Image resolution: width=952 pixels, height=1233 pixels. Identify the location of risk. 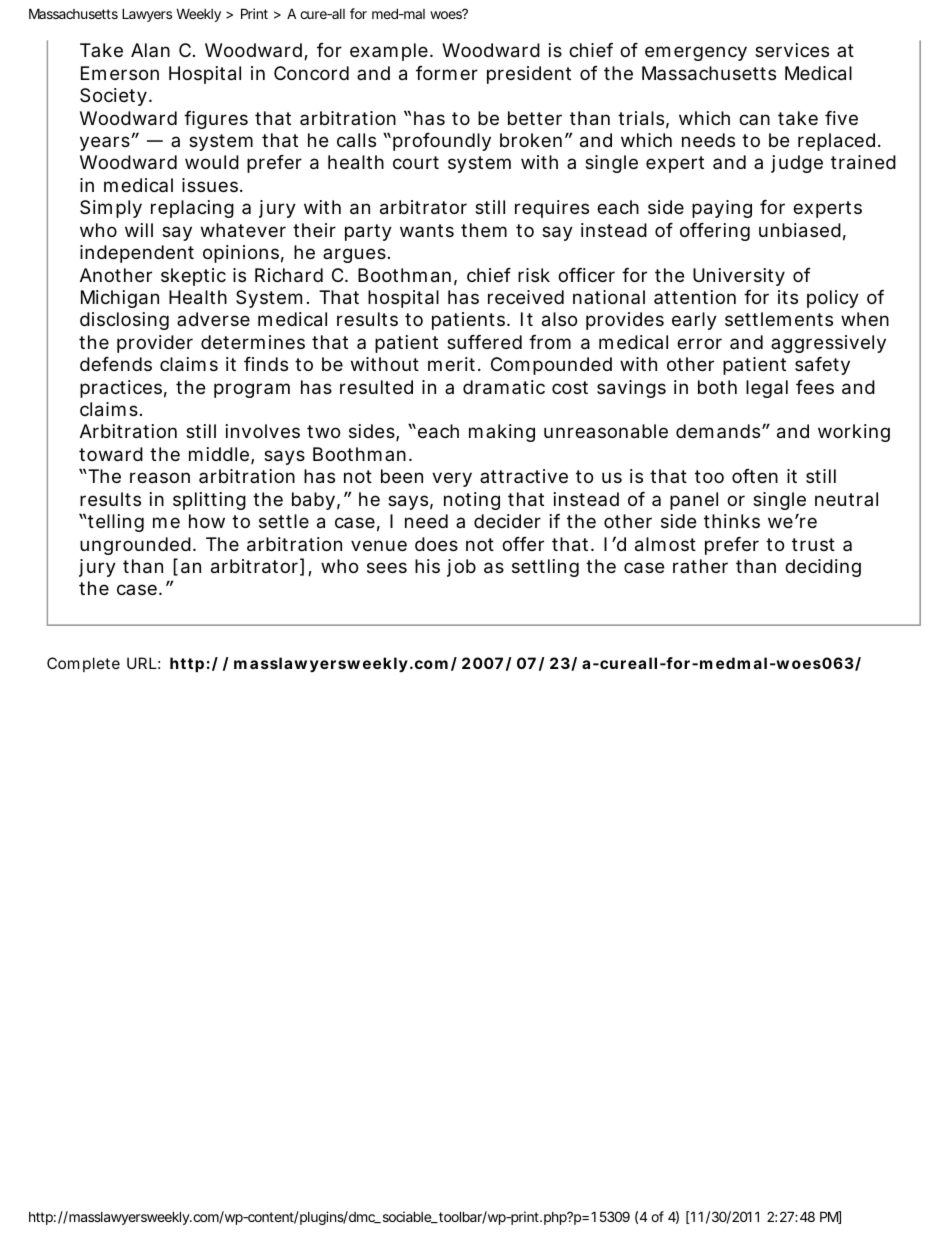
(534, 275).
